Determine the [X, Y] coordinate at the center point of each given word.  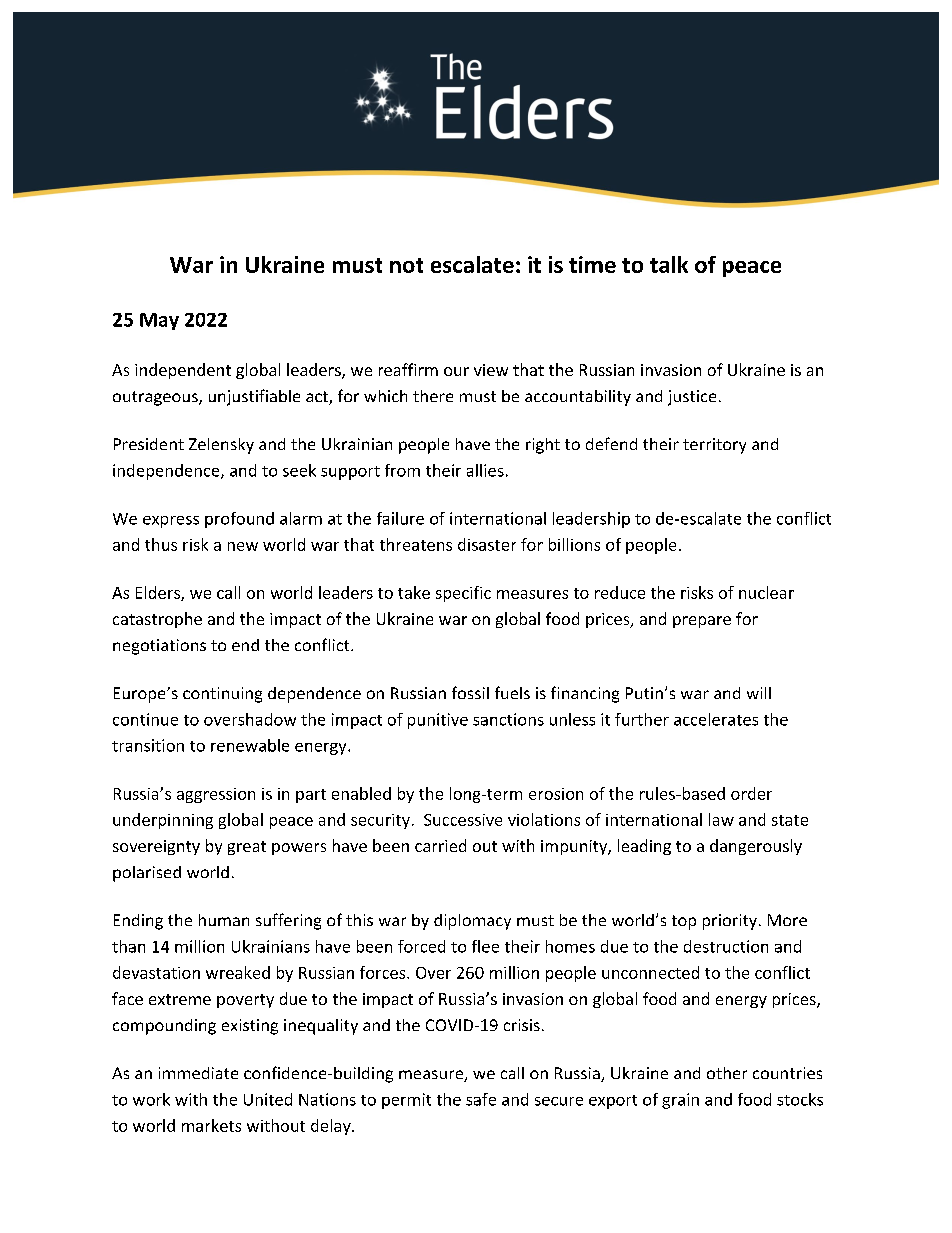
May [159, 321]
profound [239, 520]
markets [211, 1125]
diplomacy [472, 922]
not [406, 265]
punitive [438, 721]
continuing [222, 695]
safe [481, 1099]
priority [730, 922]
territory [714, 446]
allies [485, 470]
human [224, 920]
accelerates [716, 719]
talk [669, 264]
